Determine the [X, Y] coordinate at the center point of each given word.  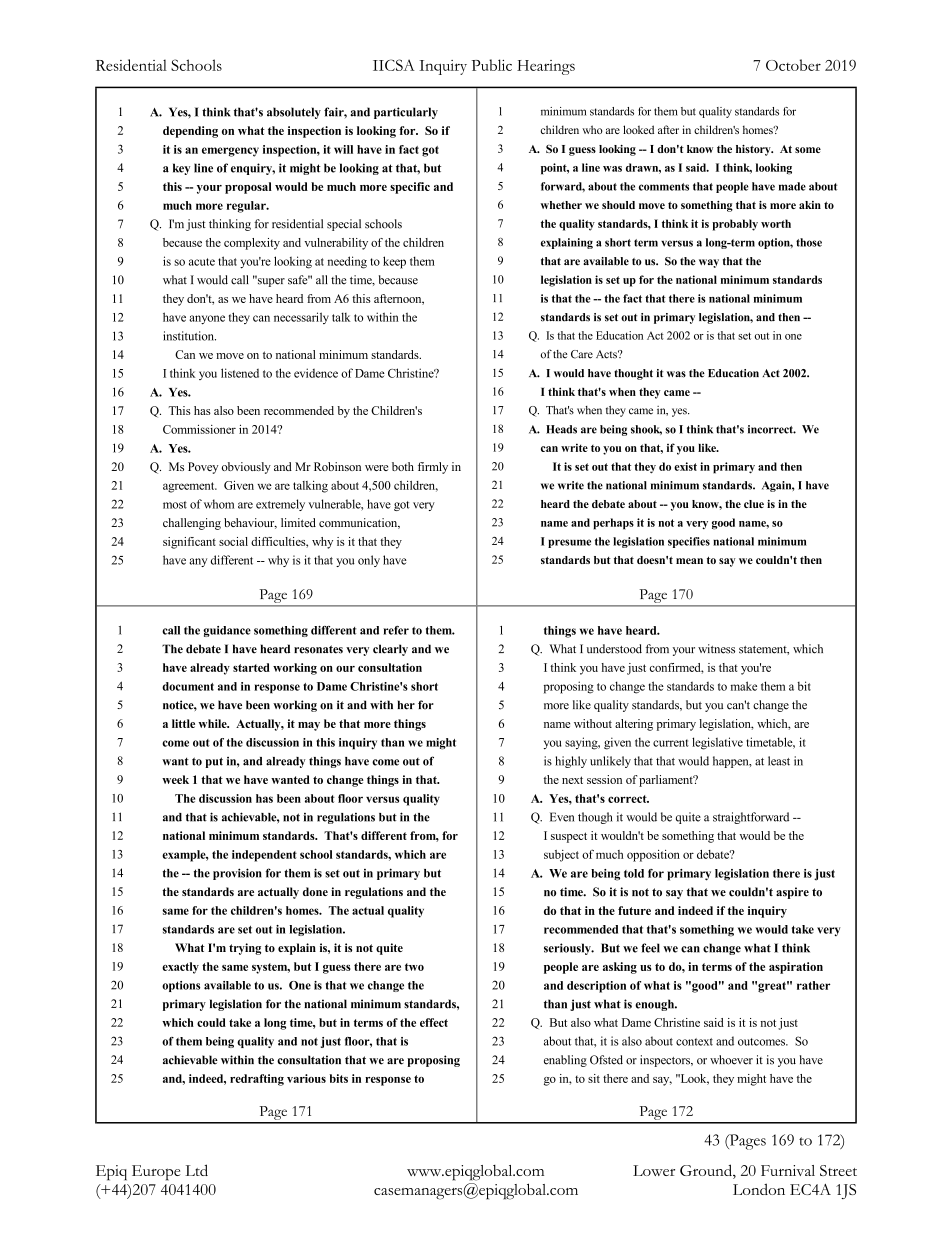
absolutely [294, 113]
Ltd [196, 1170]
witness [716, 649]
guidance [227, 631]
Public [491, 65]
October [793, 65]
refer [396, 630]
